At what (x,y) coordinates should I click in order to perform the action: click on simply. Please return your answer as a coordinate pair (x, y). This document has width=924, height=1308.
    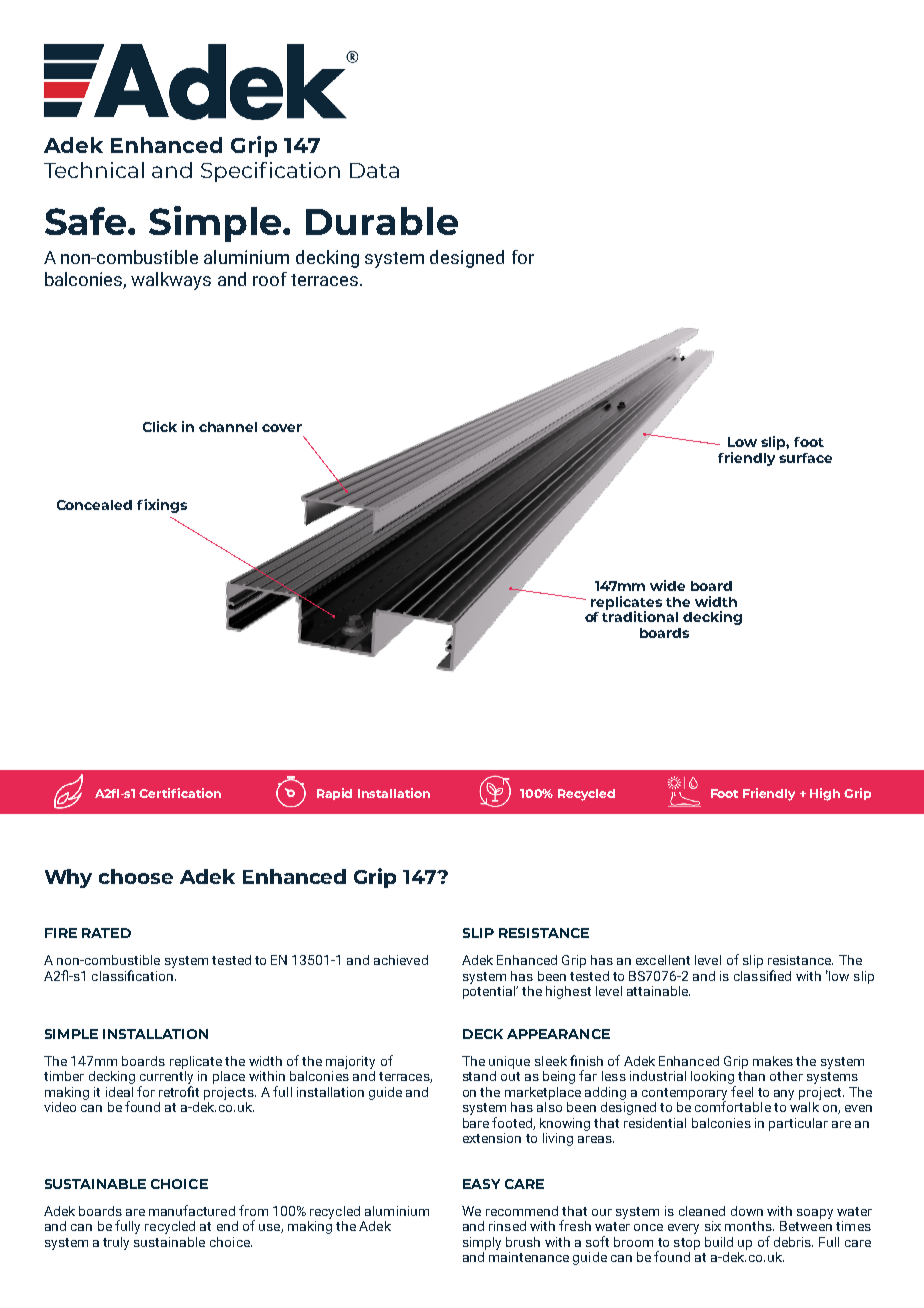
    Looking at the image, I should click on (482, 1243).
